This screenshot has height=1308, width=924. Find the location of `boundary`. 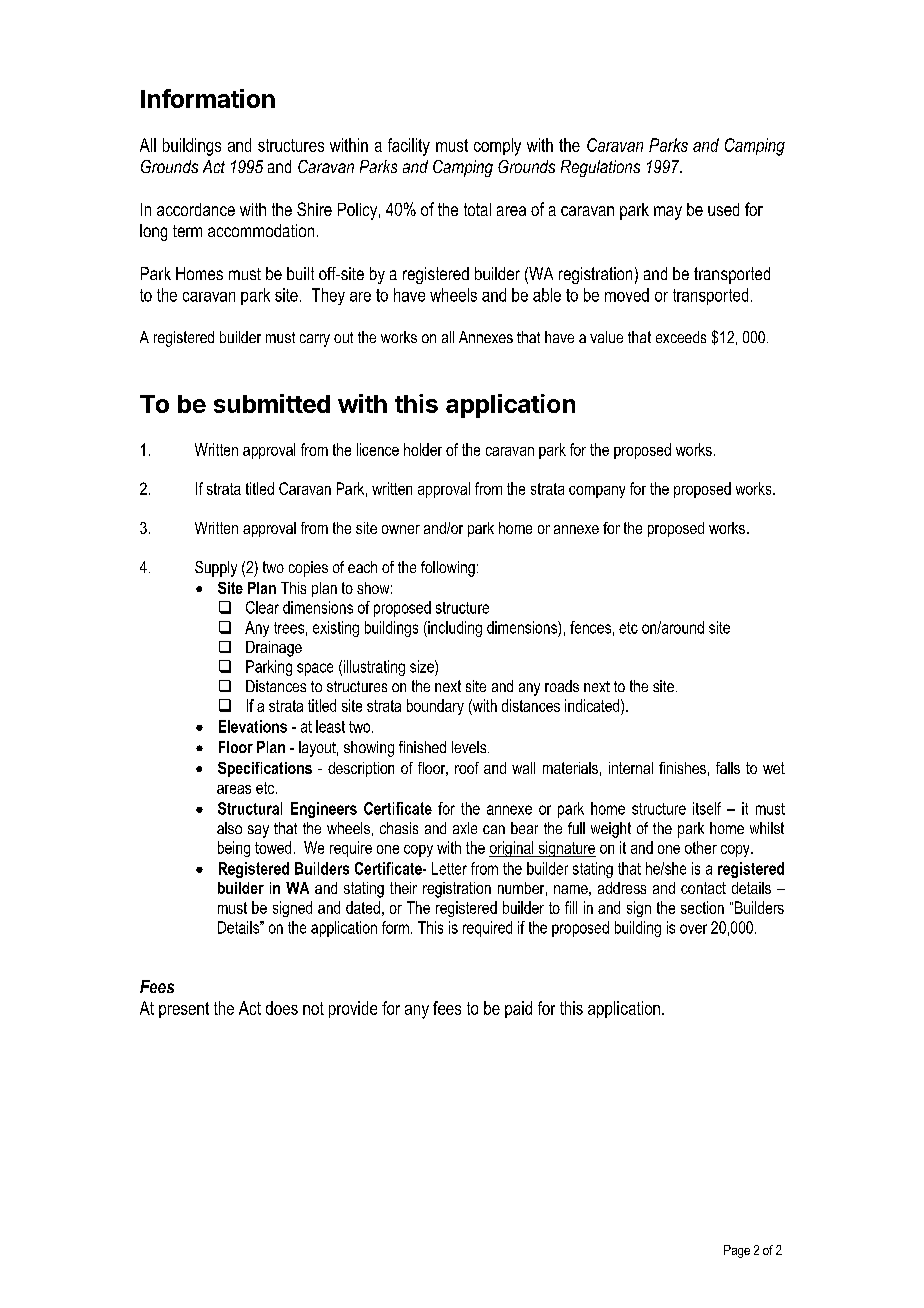

boundary is located at coordinates (435, 707).
